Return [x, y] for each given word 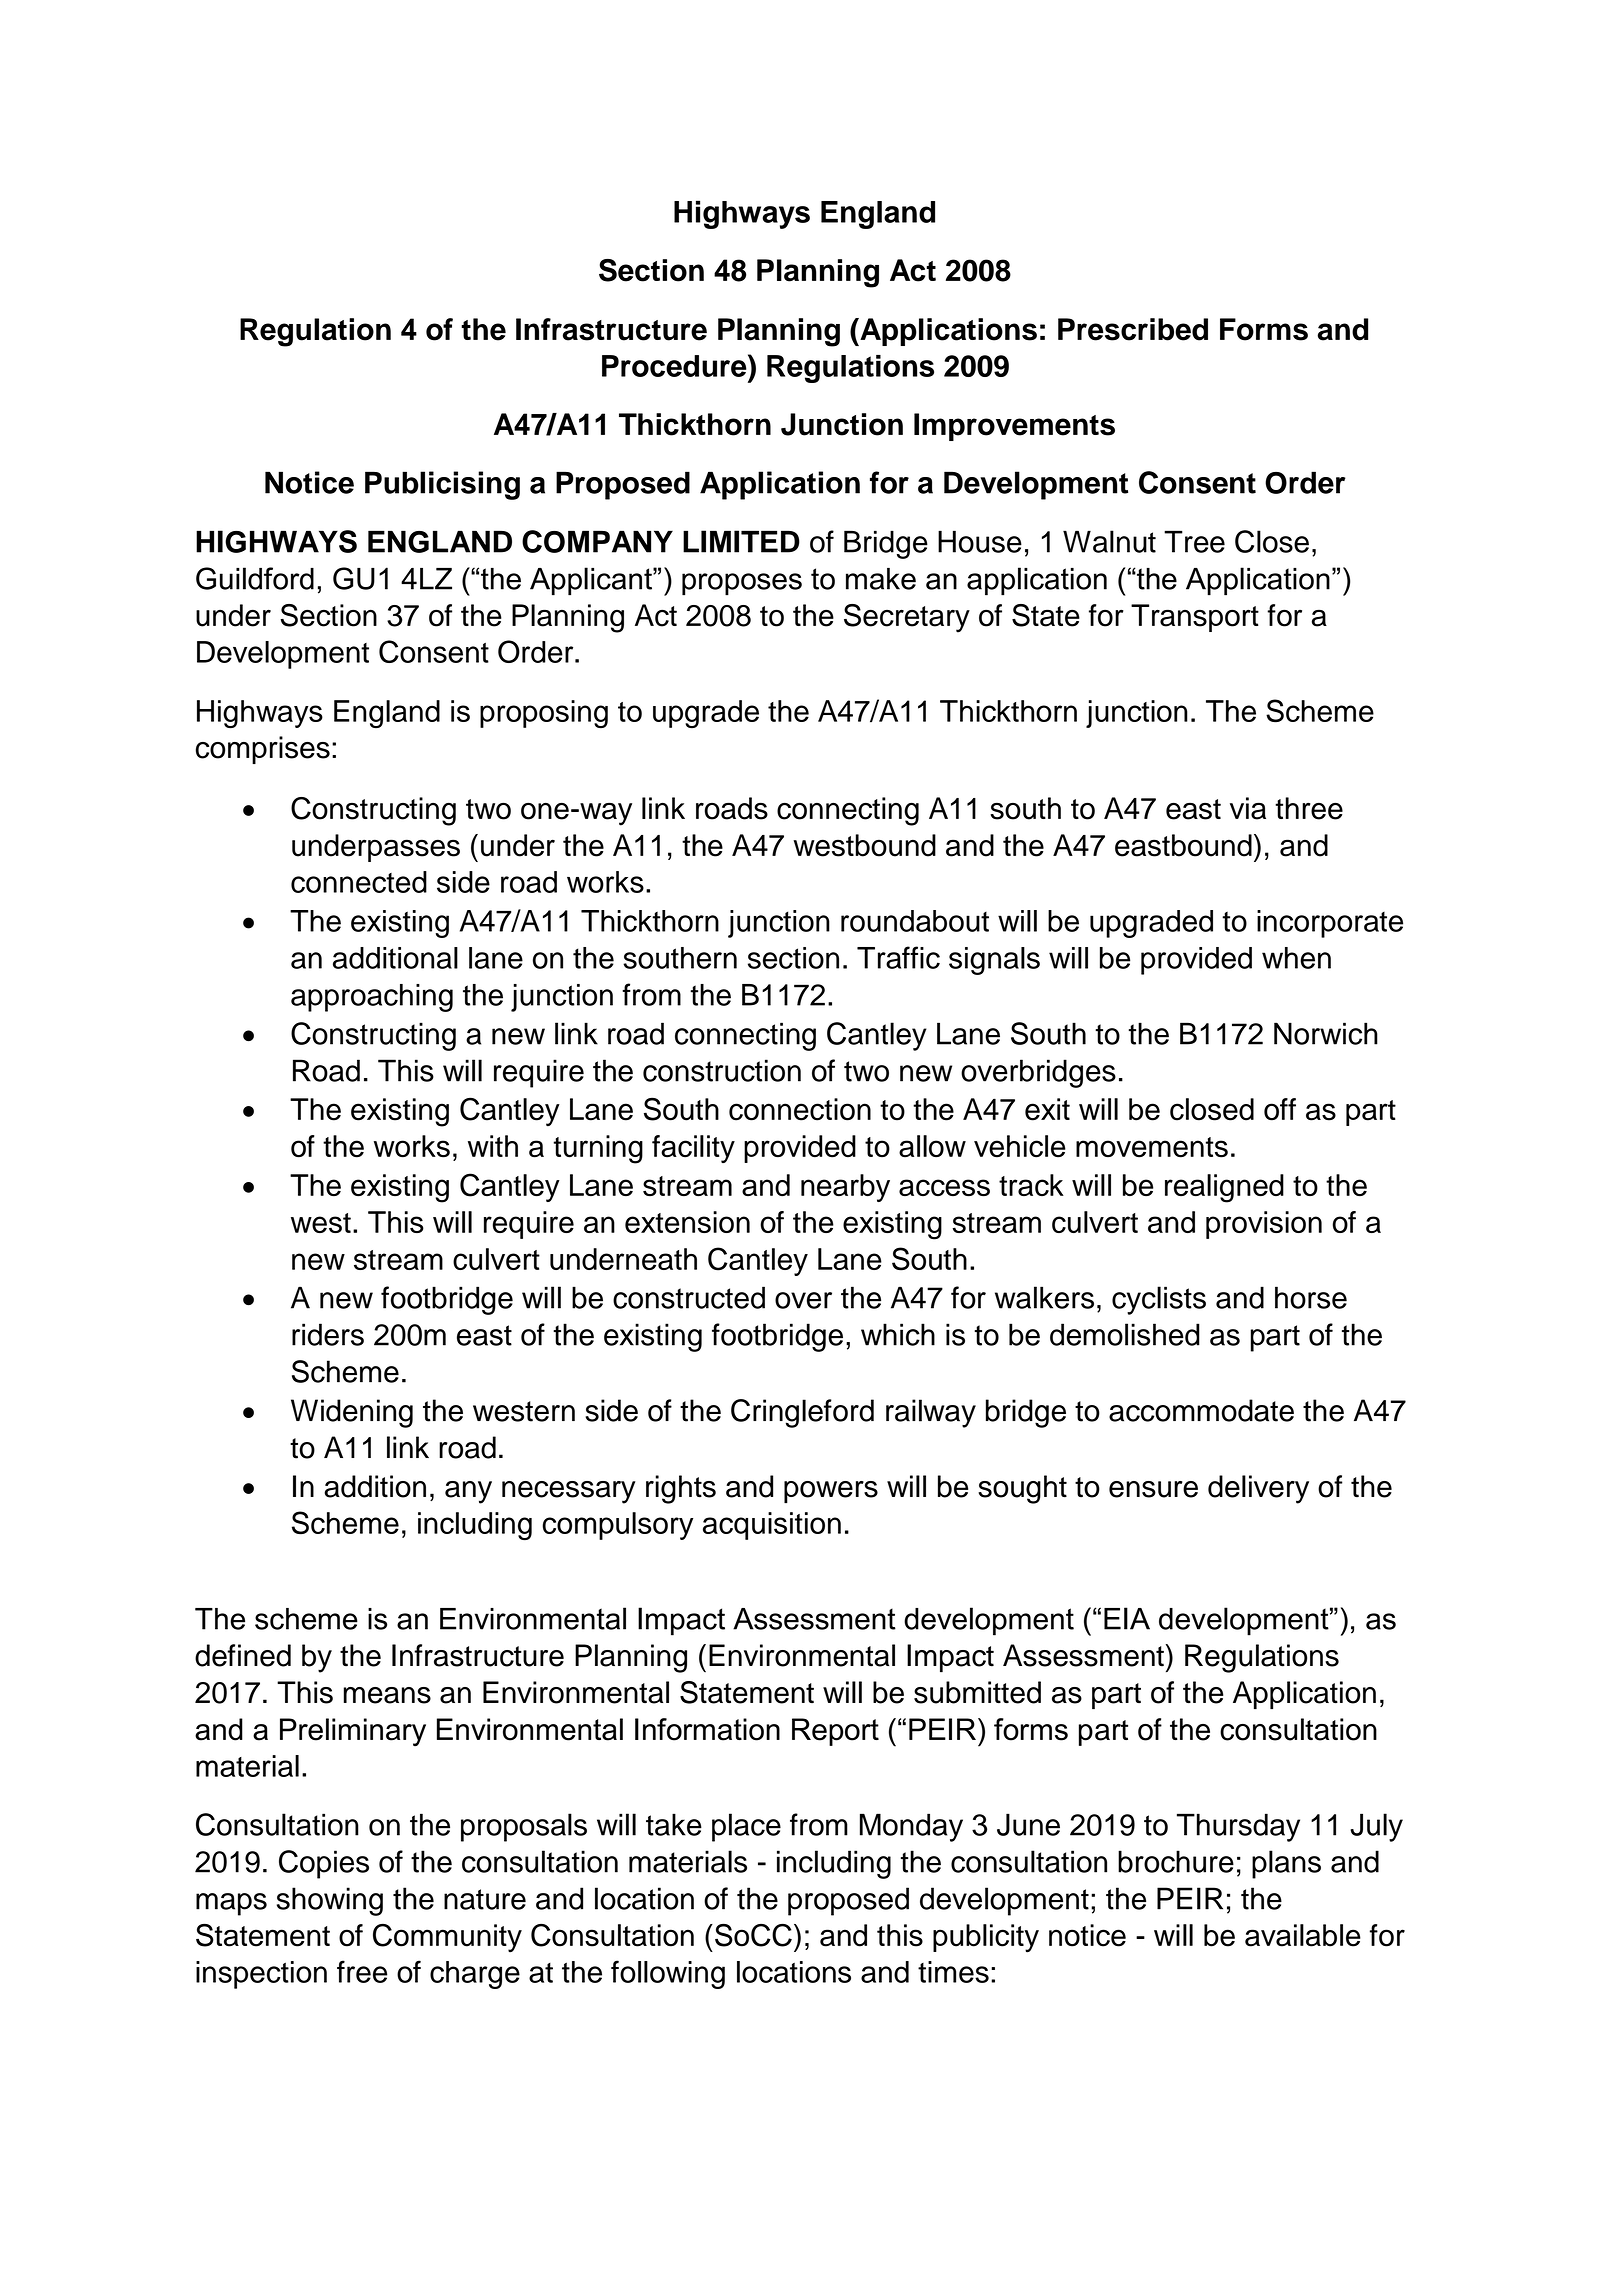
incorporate [1330, 924]
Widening [352, 1413]
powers [831, 1492]
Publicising [442, 485]
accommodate [1201, 1410]
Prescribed [1133, 329]
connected [359, 882]
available [1303, 1935]
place [746, 1827]
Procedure [675, 365]
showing [330, 1901]
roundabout [915, 921]
